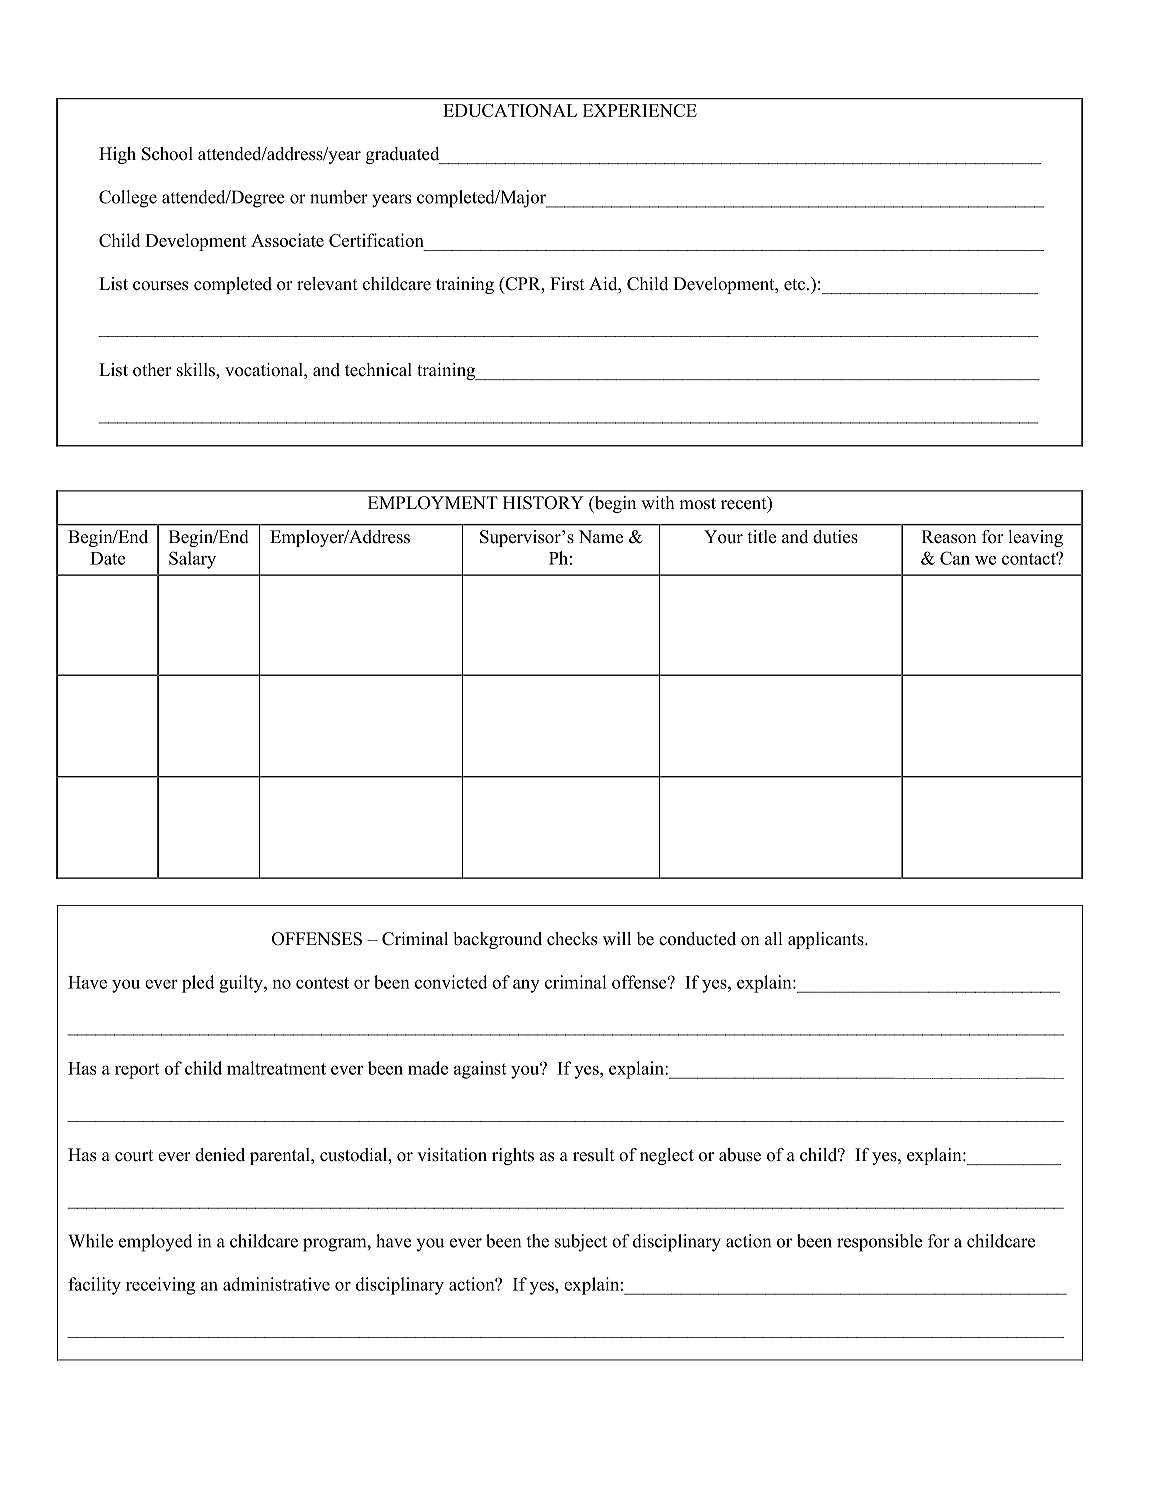  Describe the element at coordinates (510, 110) in the screenshot. I see `EDUCATIONAL` at that location.
